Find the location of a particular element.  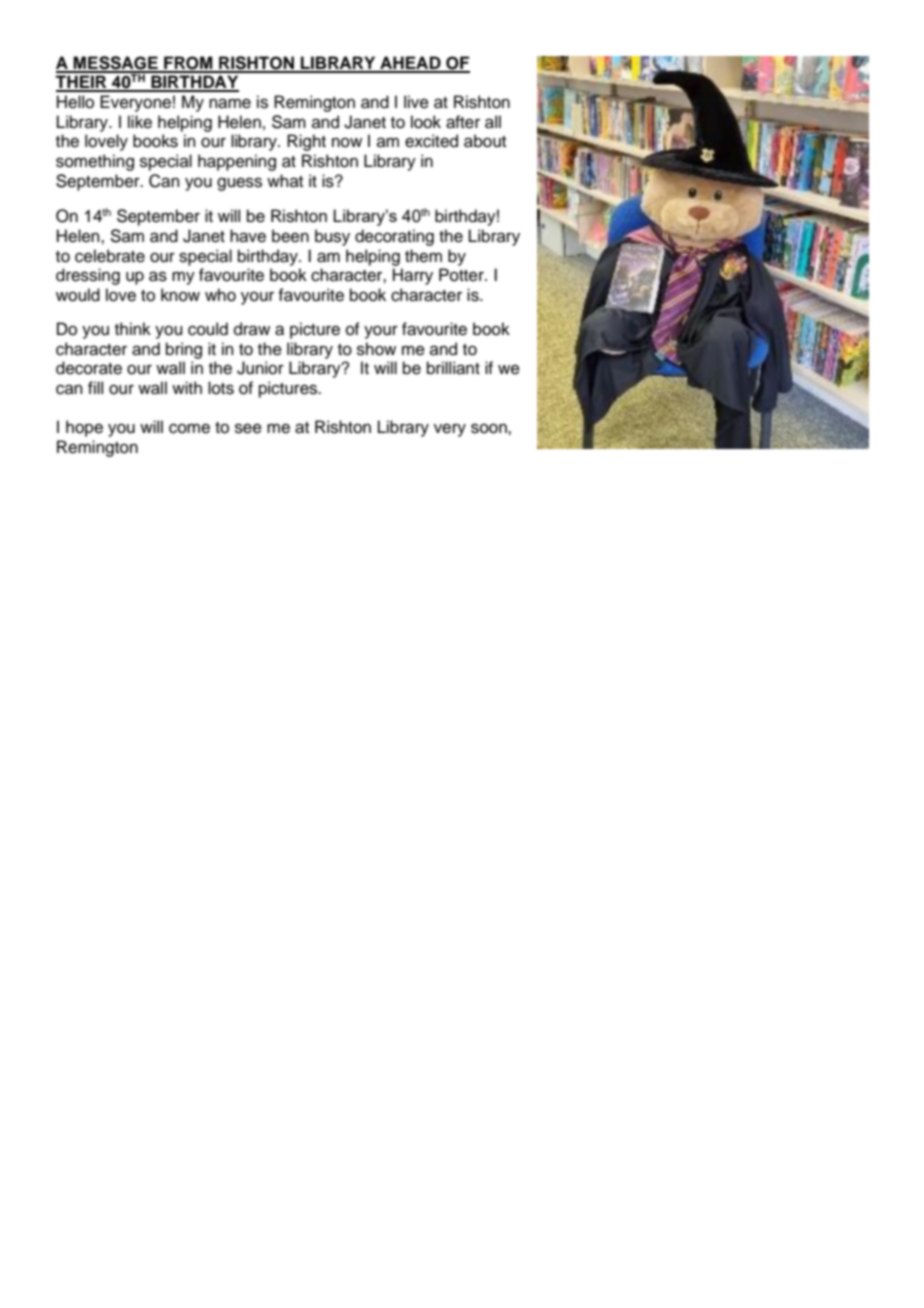

live is located at coordinates (416, 102).
